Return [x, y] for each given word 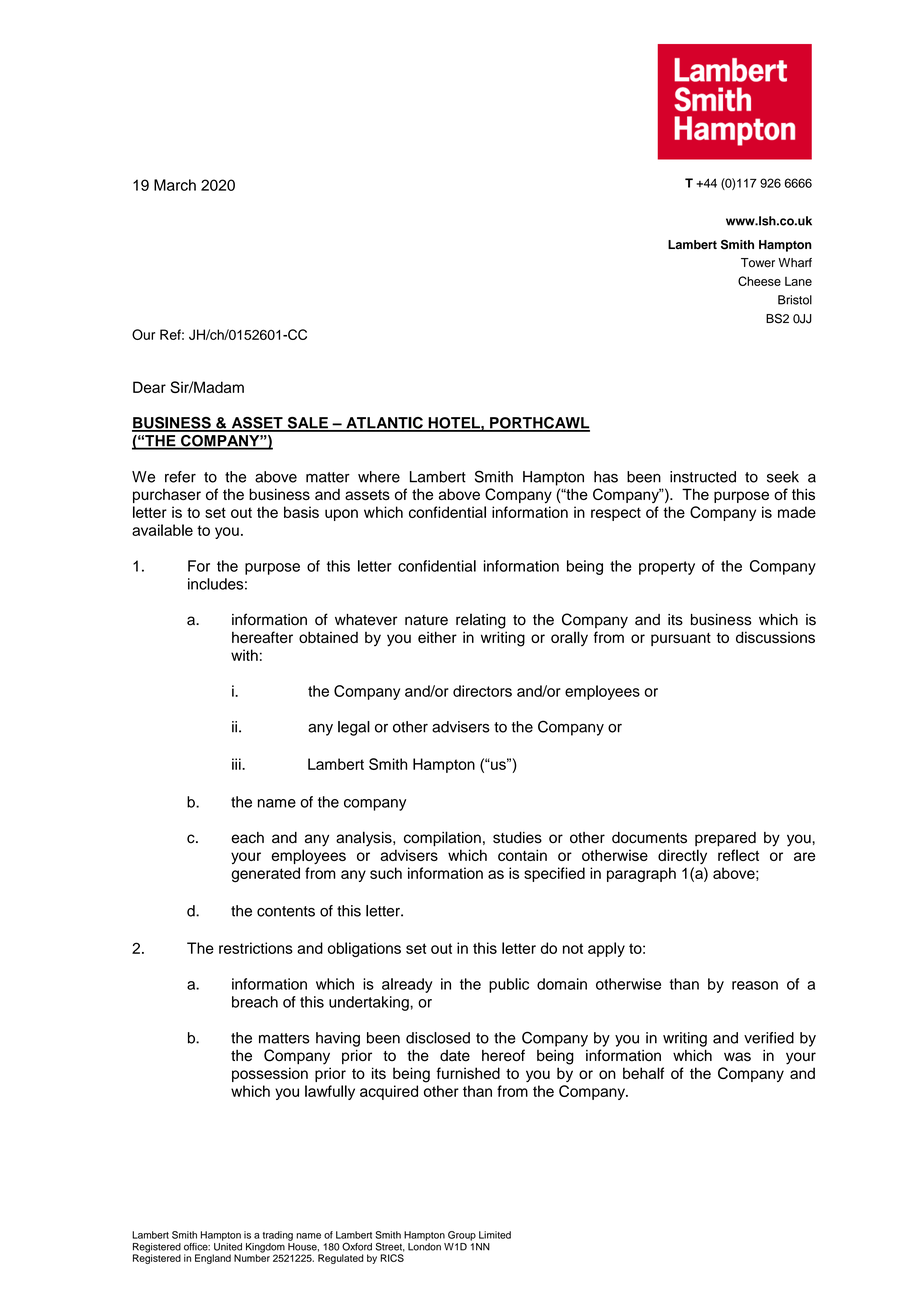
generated [265, 875]
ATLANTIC [384, 424]
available [162, 530]
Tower [758, 263]
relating [481, 621]
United [228, 1245]
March [175, 185]
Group [462, 1236]
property [667, 568]
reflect [738, 855]
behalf [643, 1073]
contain [522, 855]
